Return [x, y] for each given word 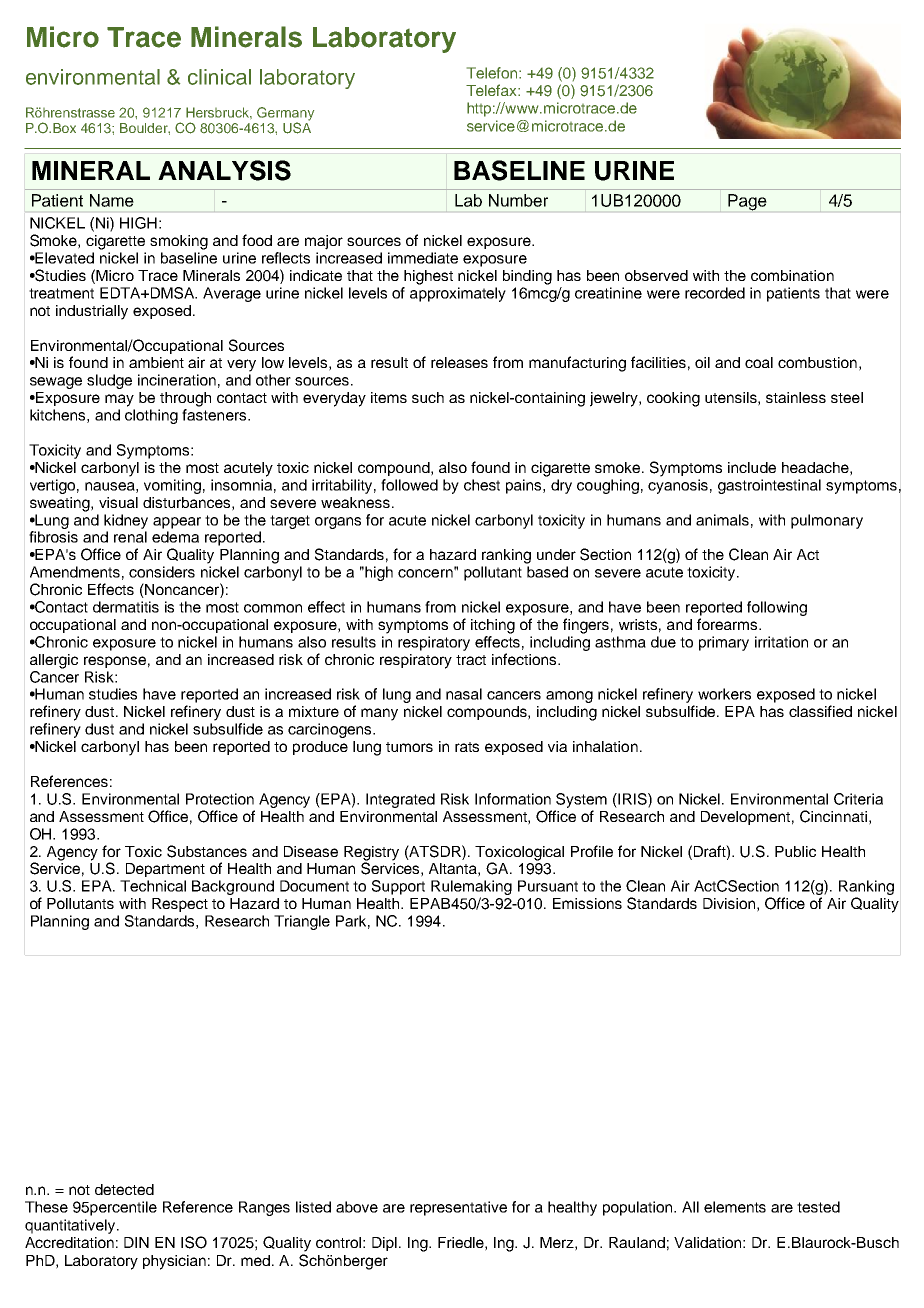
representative [458, 1208]
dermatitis [126, 607]
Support [398, 887]
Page [747, 202]
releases [459, 362]
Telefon [493, 73]
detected [124, 1189]
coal [759, 362]
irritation [781, 642]
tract [471, 660]
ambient [156, 362]
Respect [180, 905]
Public [795, 851]
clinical [219, 77]
